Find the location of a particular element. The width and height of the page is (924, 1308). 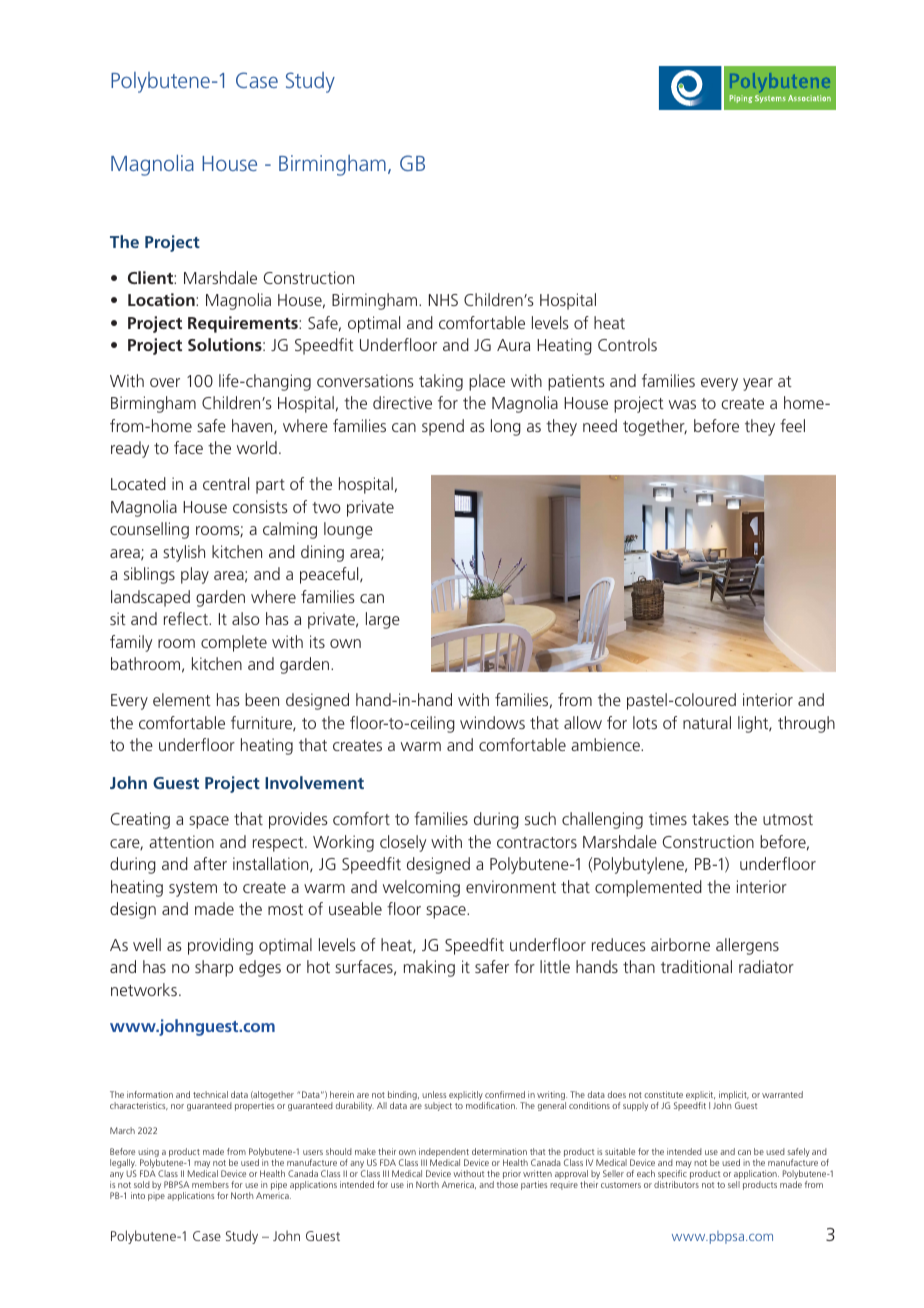

windows is located at coordinates (492, 722).
